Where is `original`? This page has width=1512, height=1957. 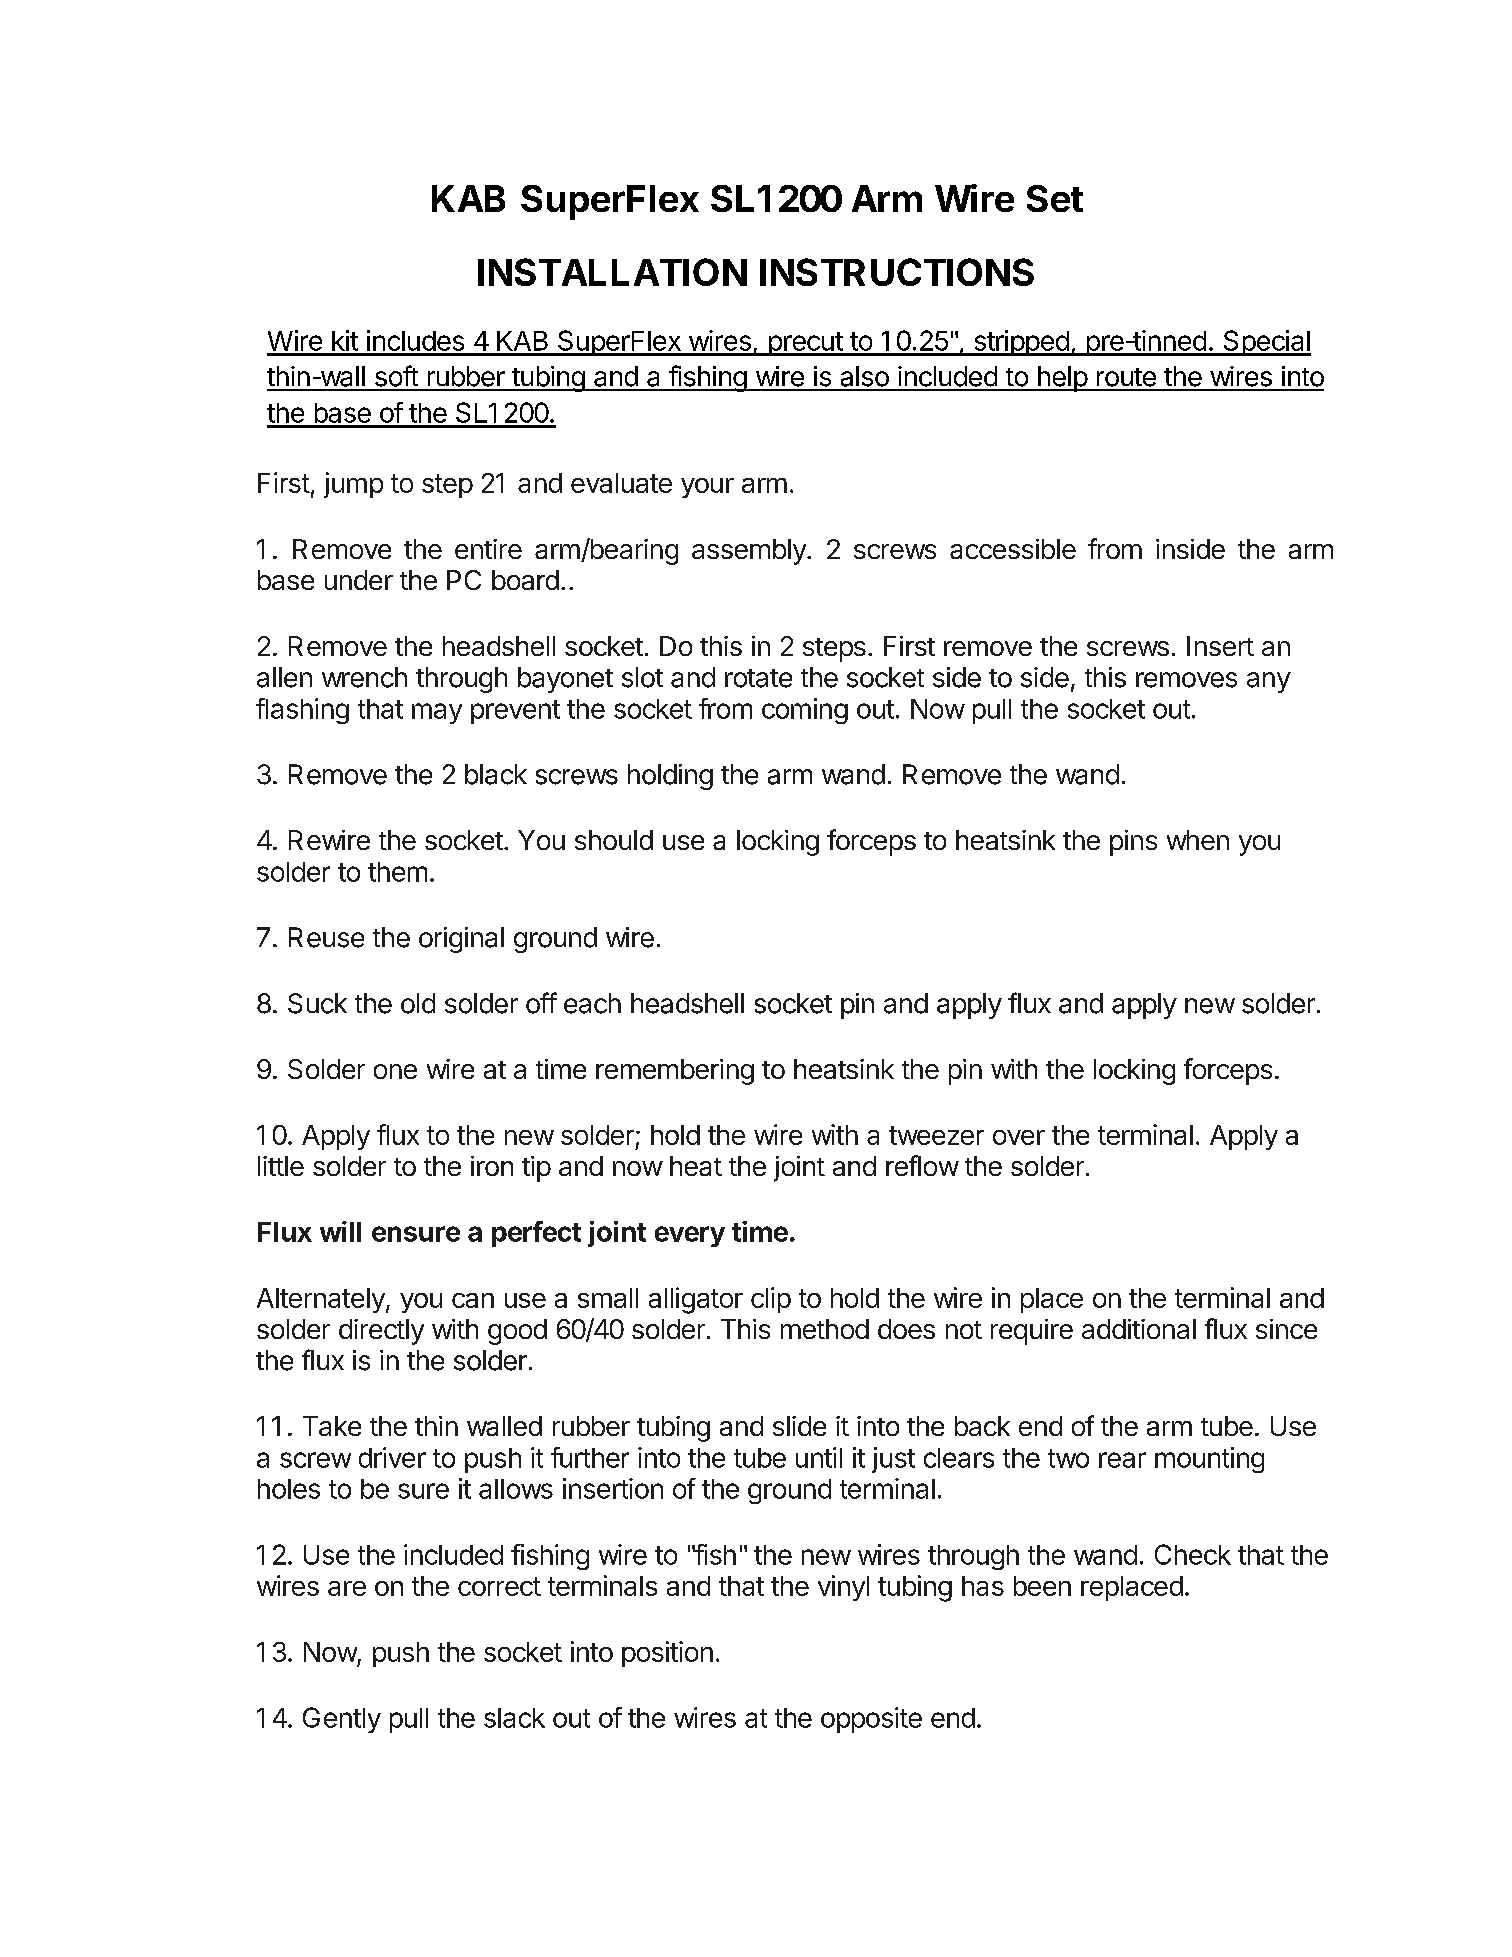
original is located at coordinates (461, 940).
